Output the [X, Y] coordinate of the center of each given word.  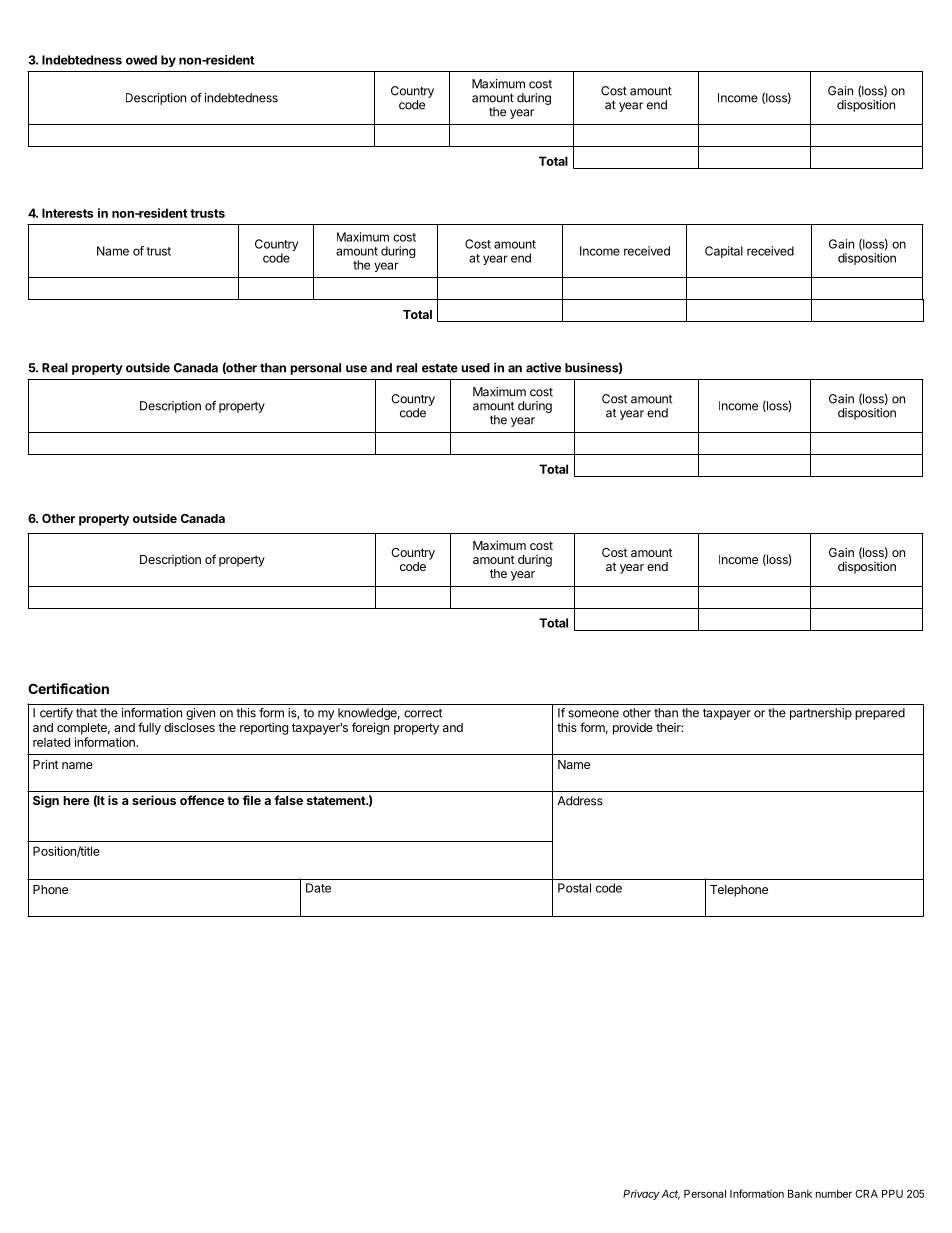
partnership [821, 714]
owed [141, 60]
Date [318, 888]
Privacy [641, 1194]
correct [423, 713]
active [543, 367]
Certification [68, 688]
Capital [724, 252]
